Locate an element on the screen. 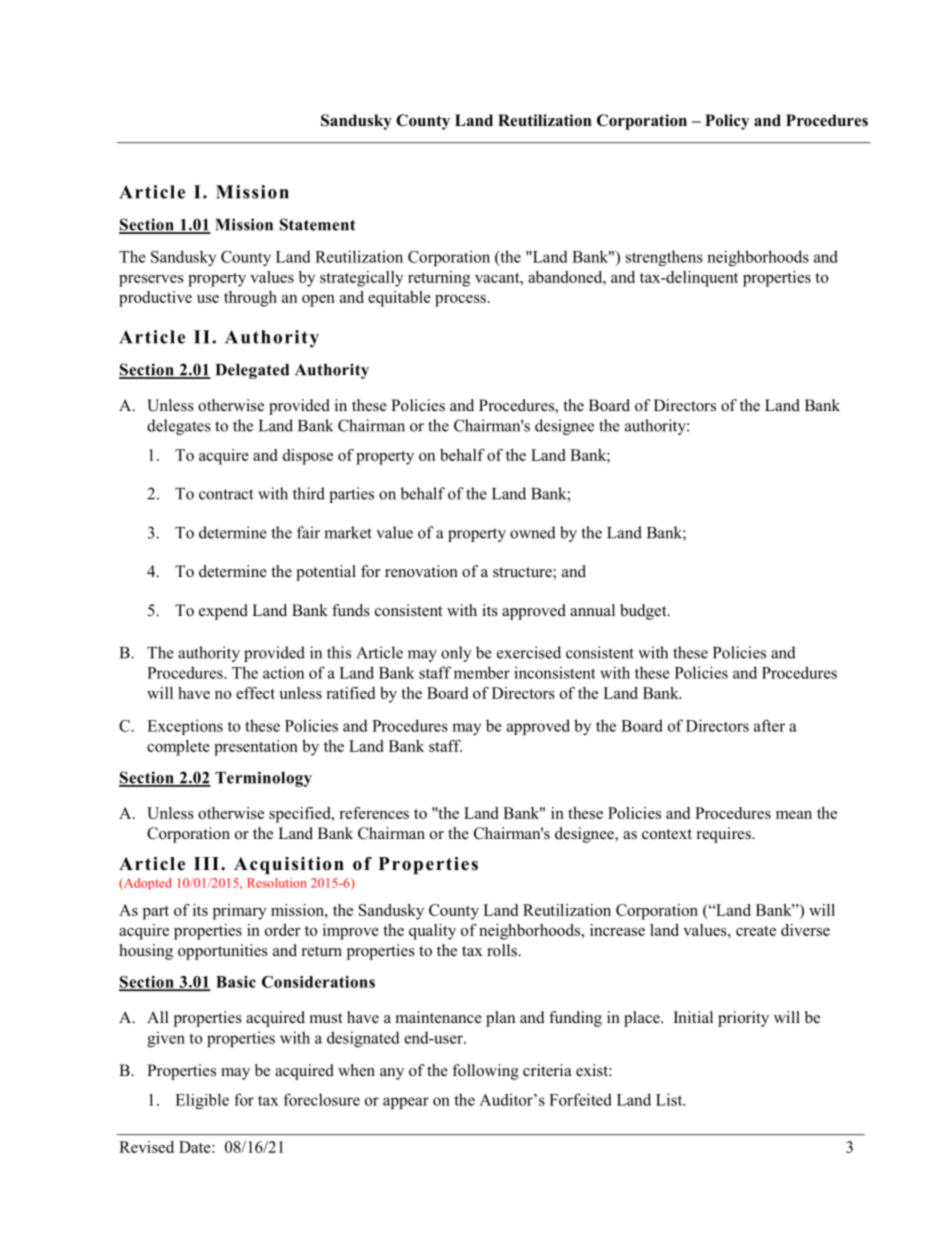 Image resolution: width=952 pixels, height=1233 pixels. Policy is located at coordinates (727, 122).
